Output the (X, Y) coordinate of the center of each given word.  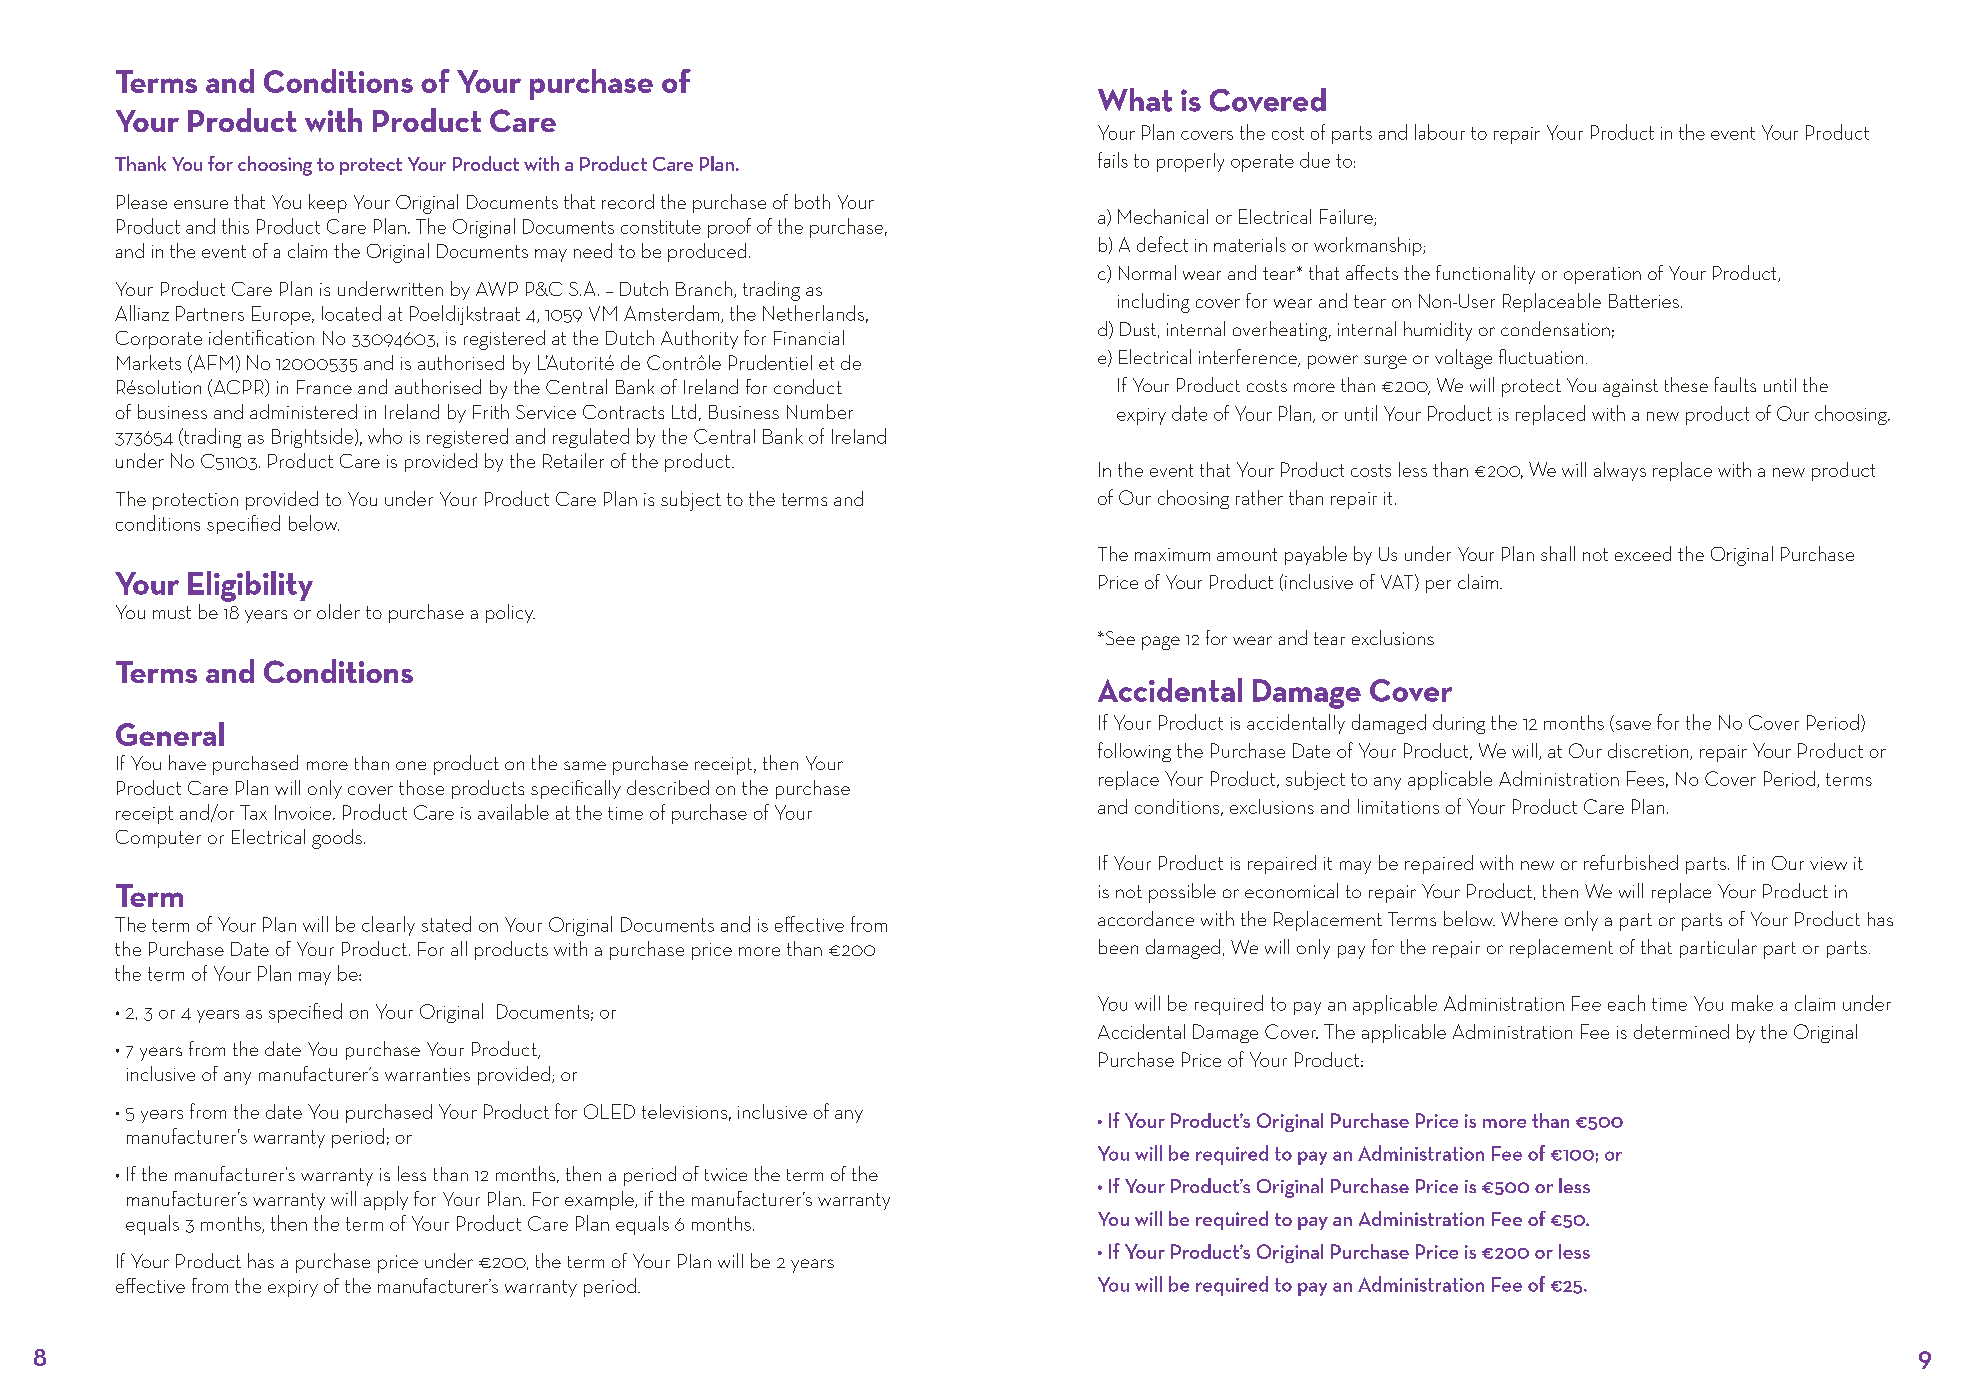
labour (1440, 132)
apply (386, 1200)
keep (328, 203)
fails (1113, 160)
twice (726, 1174)
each (1626, 1003)
